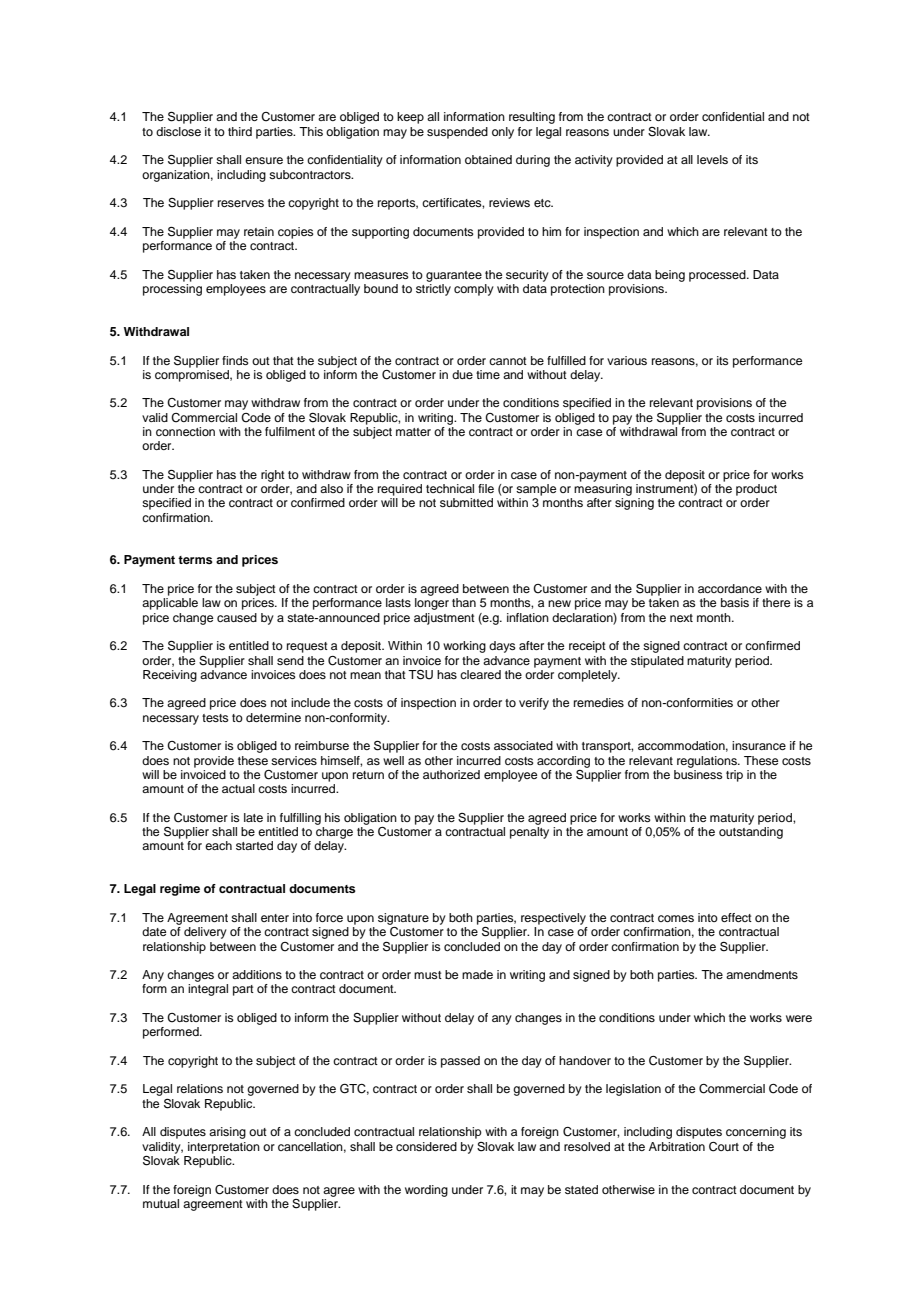 The image size is (924, 1308). I want to click on interpretation, so click(224, 1148).
